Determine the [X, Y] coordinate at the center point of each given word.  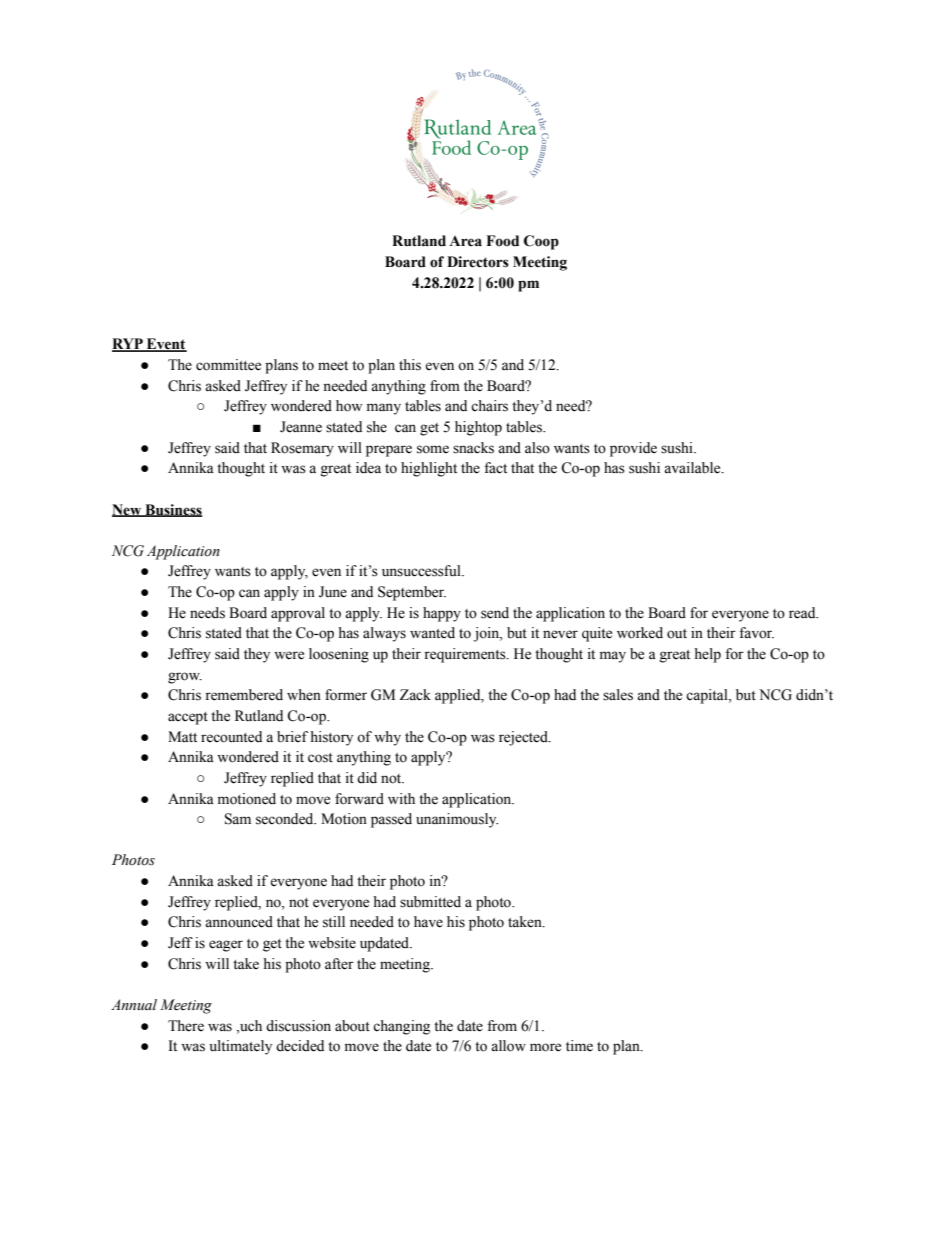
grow [185, 678]
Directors [478, 262]
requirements [466, 655]
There [186, 1026]
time [579, 1046]
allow [508, 1046]
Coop [541, 242]
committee [228, 365]
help [707, 655]
